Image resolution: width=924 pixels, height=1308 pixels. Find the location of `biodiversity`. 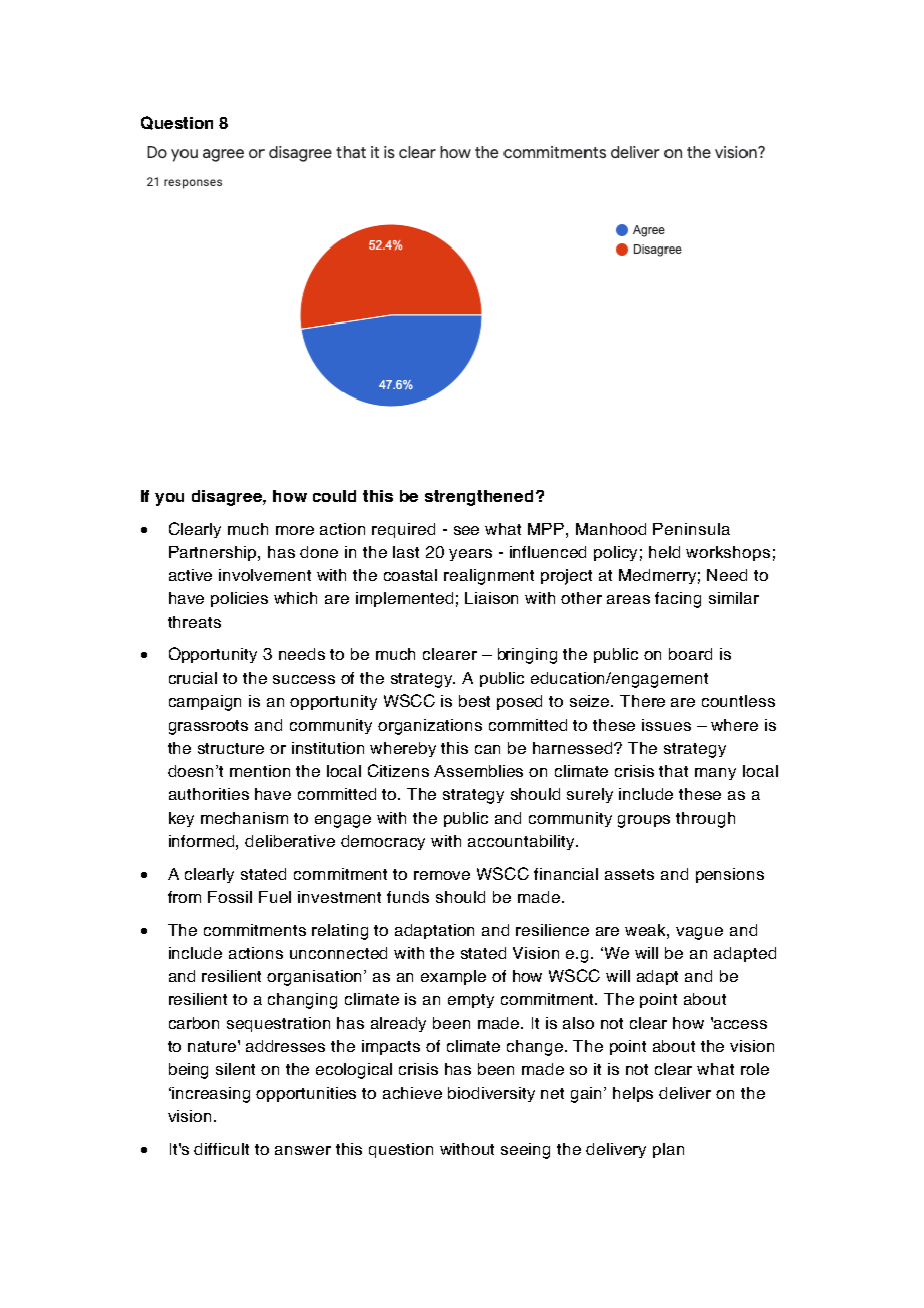

biodiversity is located at coordinates (491, 1094).
